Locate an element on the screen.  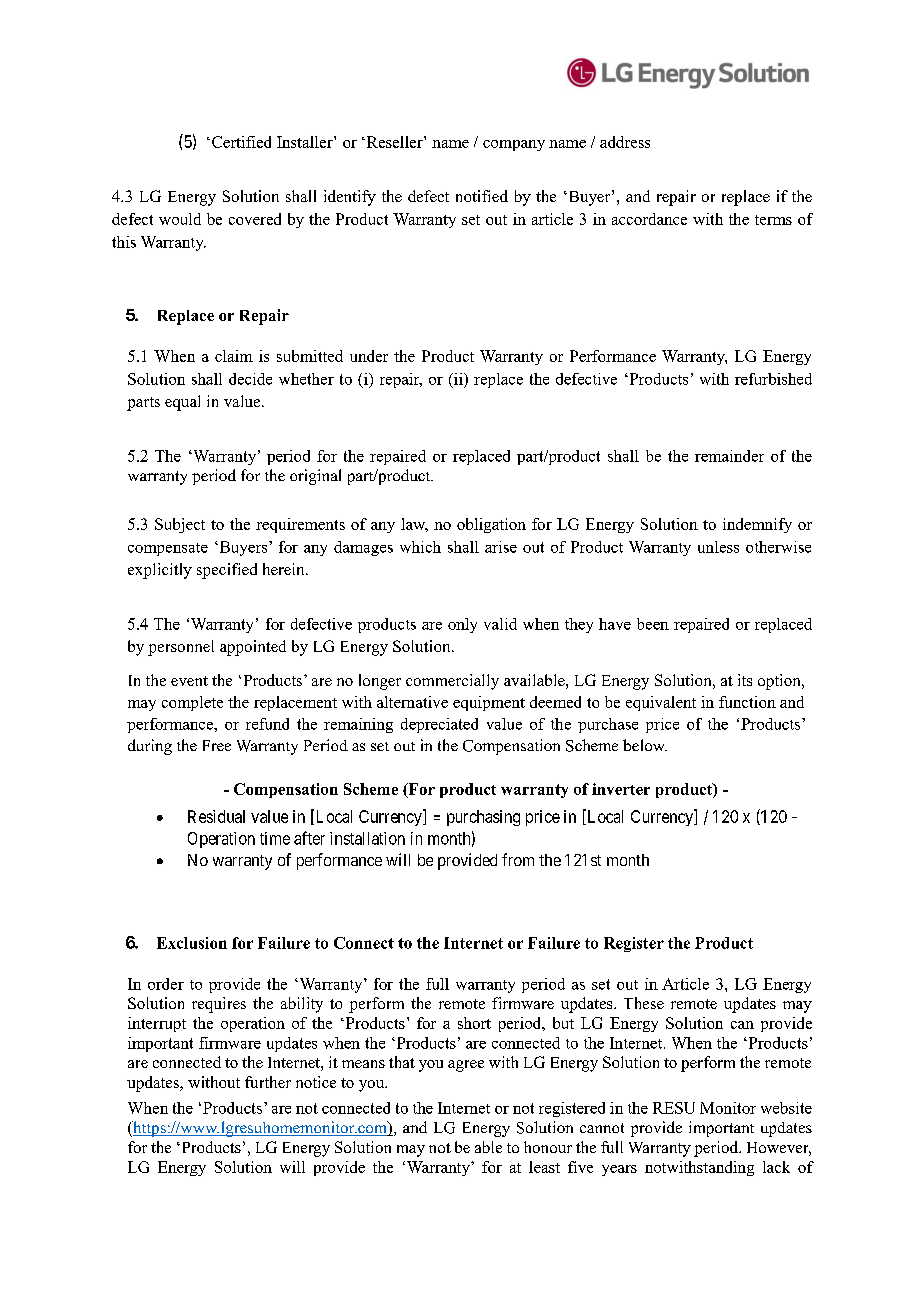
lack is located at coordinates (776, 1167).
